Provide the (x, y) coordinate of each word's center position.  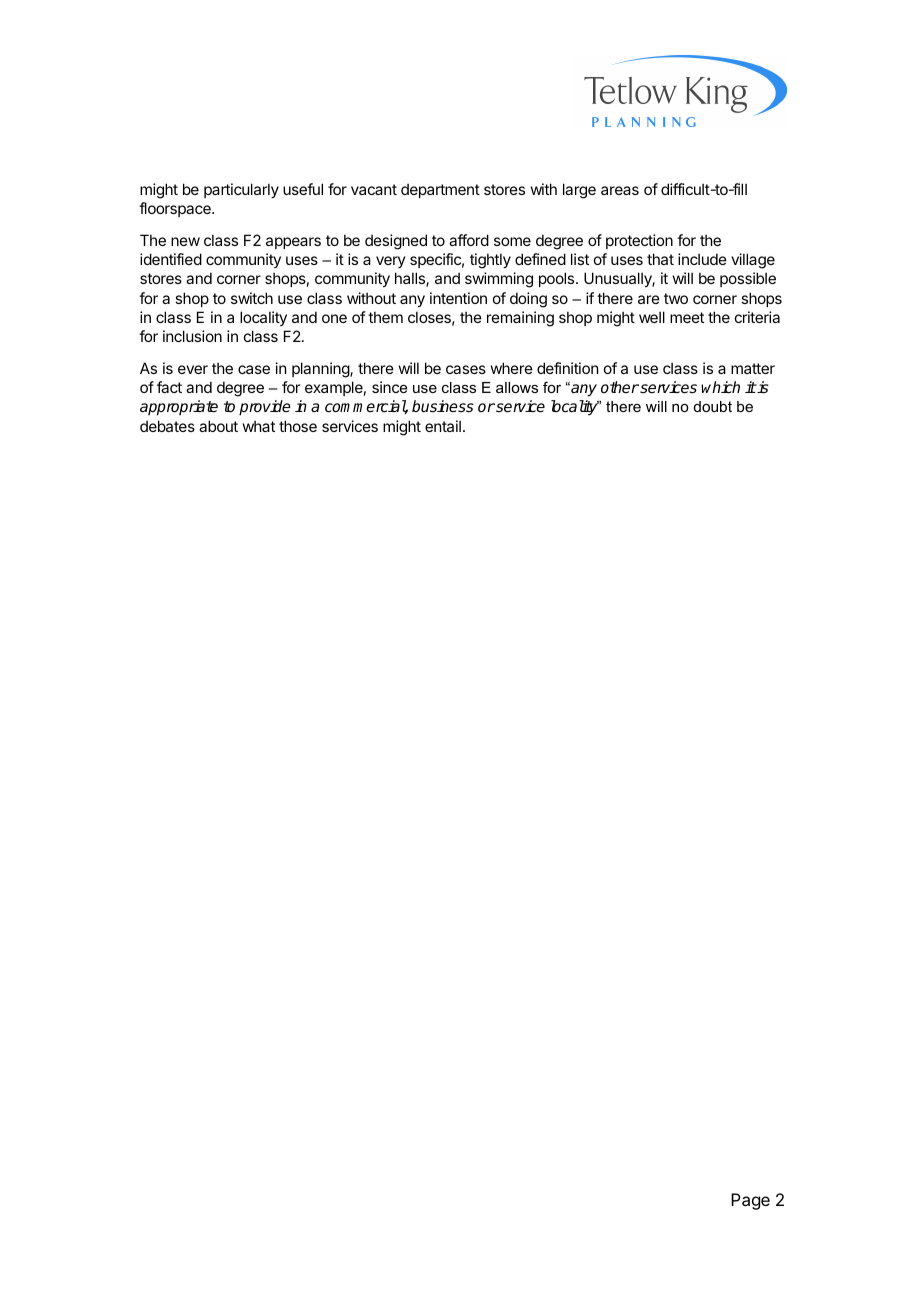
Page (750, 1201)
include (702, 259)
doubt (713, 406)
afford (469, 240)
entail (443, 426)
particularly (241, 190)
